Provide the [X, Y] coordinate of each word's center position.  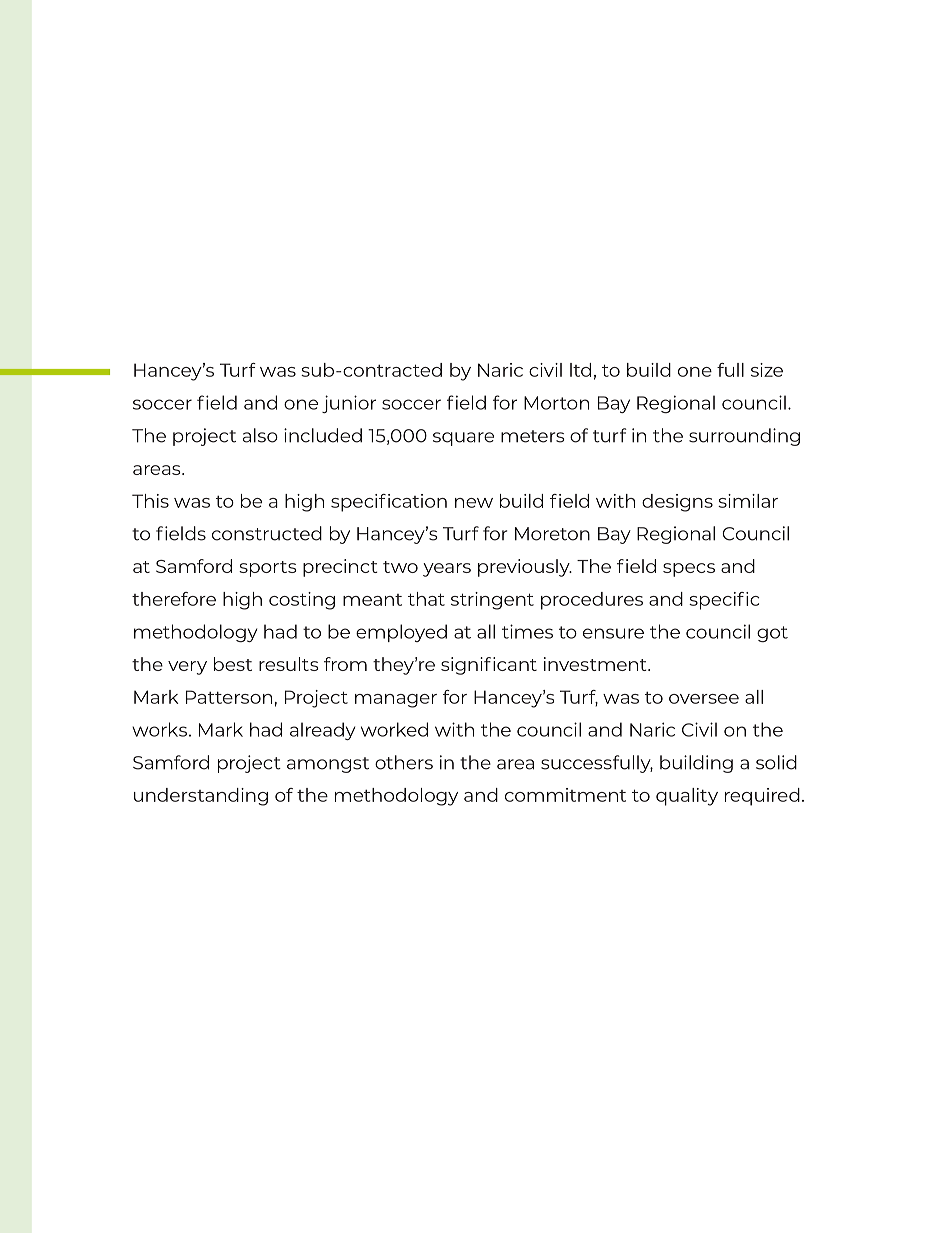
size [767, 370]
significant [489, 666]
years [447, 570]
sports [268, 569]
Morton [556, 403]
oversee [704, 699]
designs [677, 503]
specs [689, 570]
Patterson [229, 697]
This [150, 501]
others [404, 762]
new [474, 503]
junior [349, 404]
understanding [201, 797]
